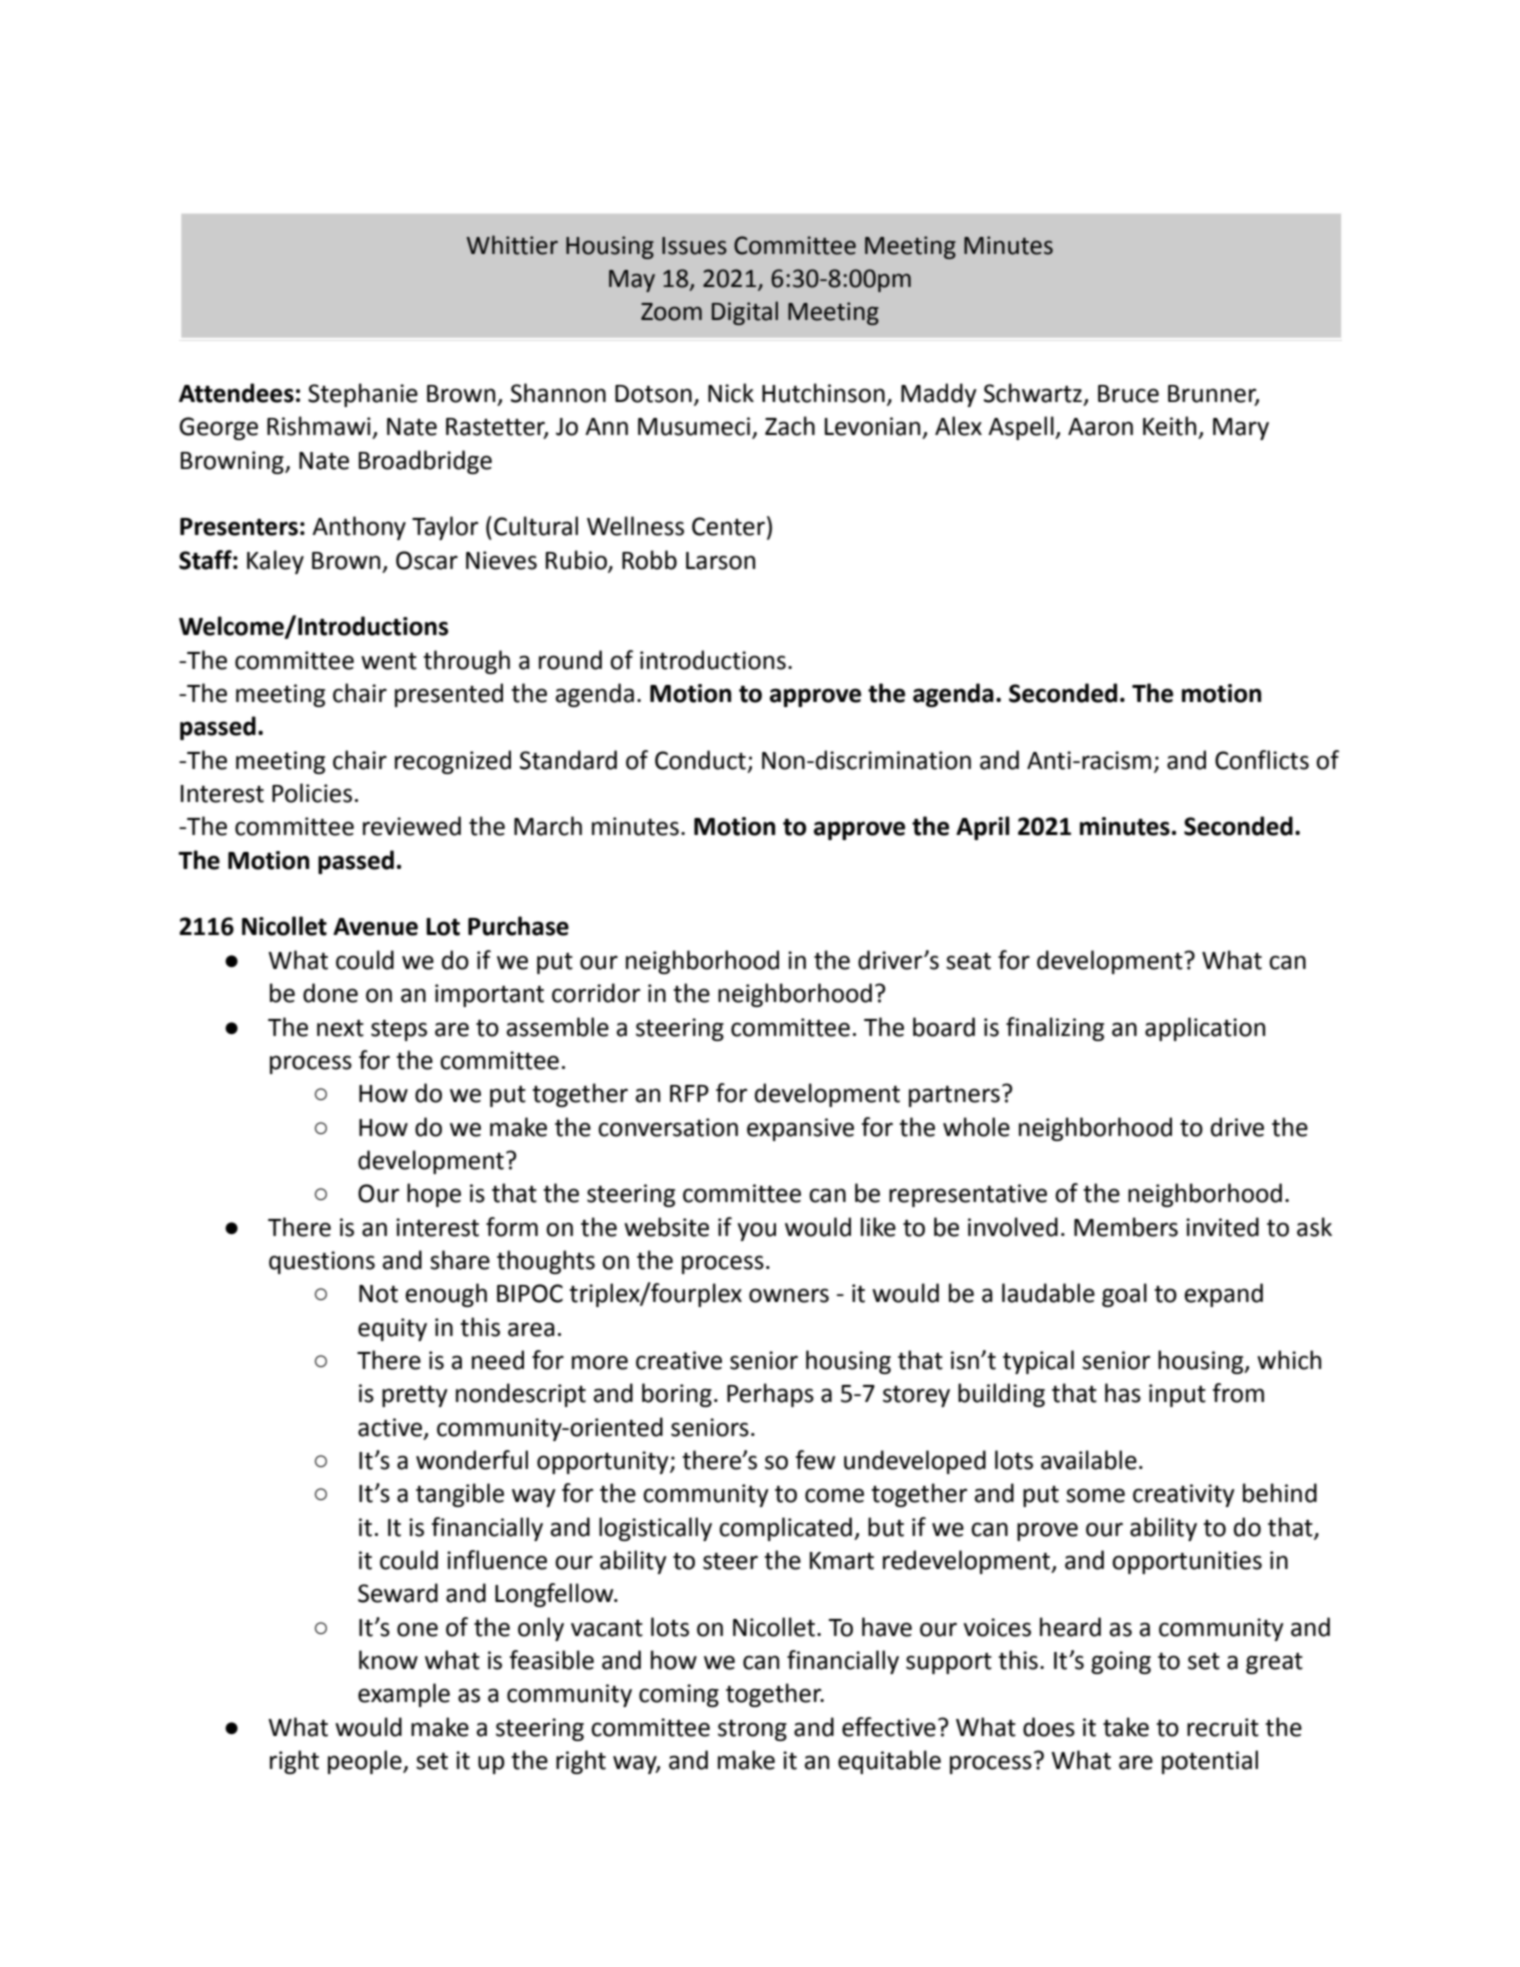  I want to click on application, so click(1205, 1029).
